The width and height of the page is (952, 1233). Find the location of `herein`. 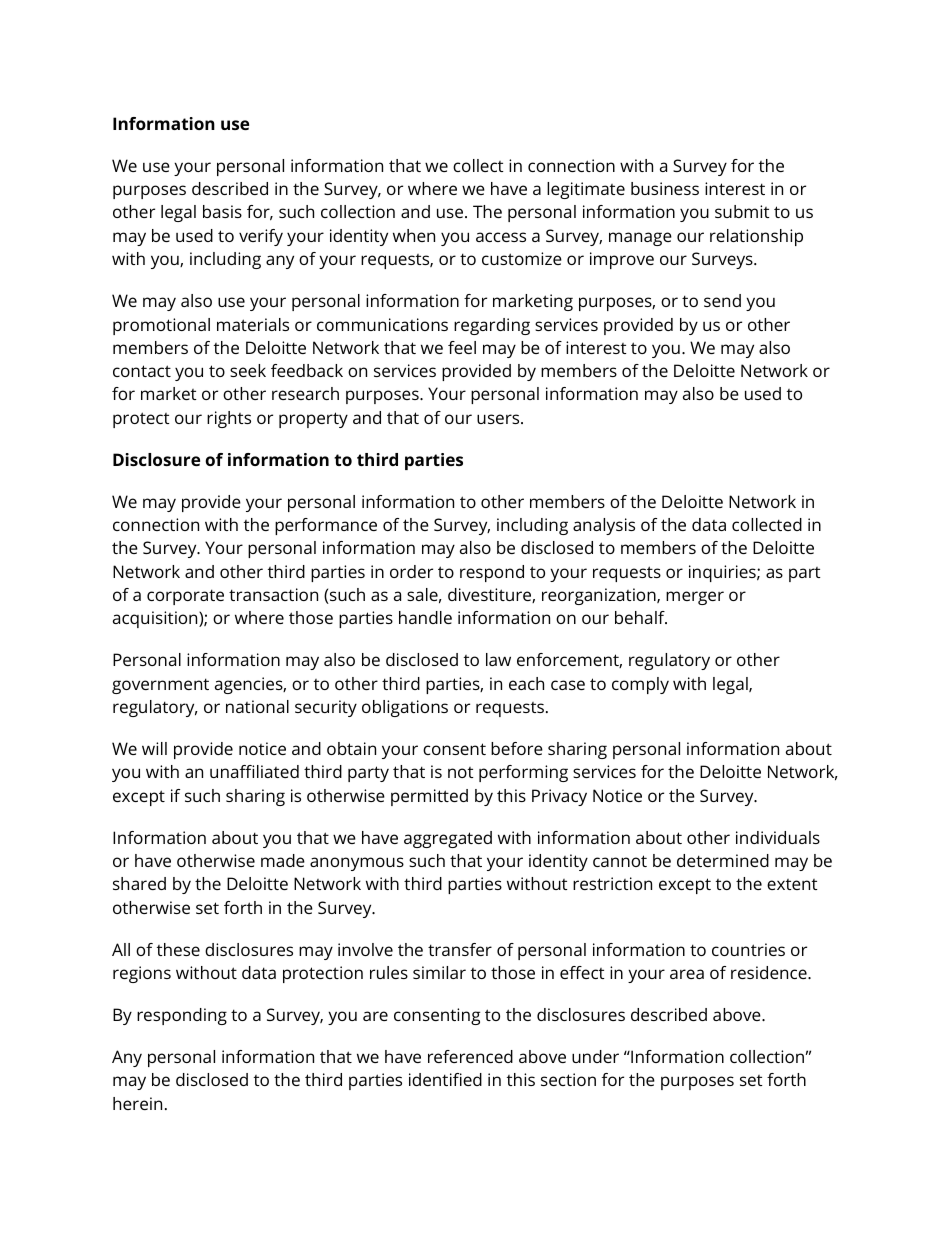

herein is located at coordinates (137, 1103).
